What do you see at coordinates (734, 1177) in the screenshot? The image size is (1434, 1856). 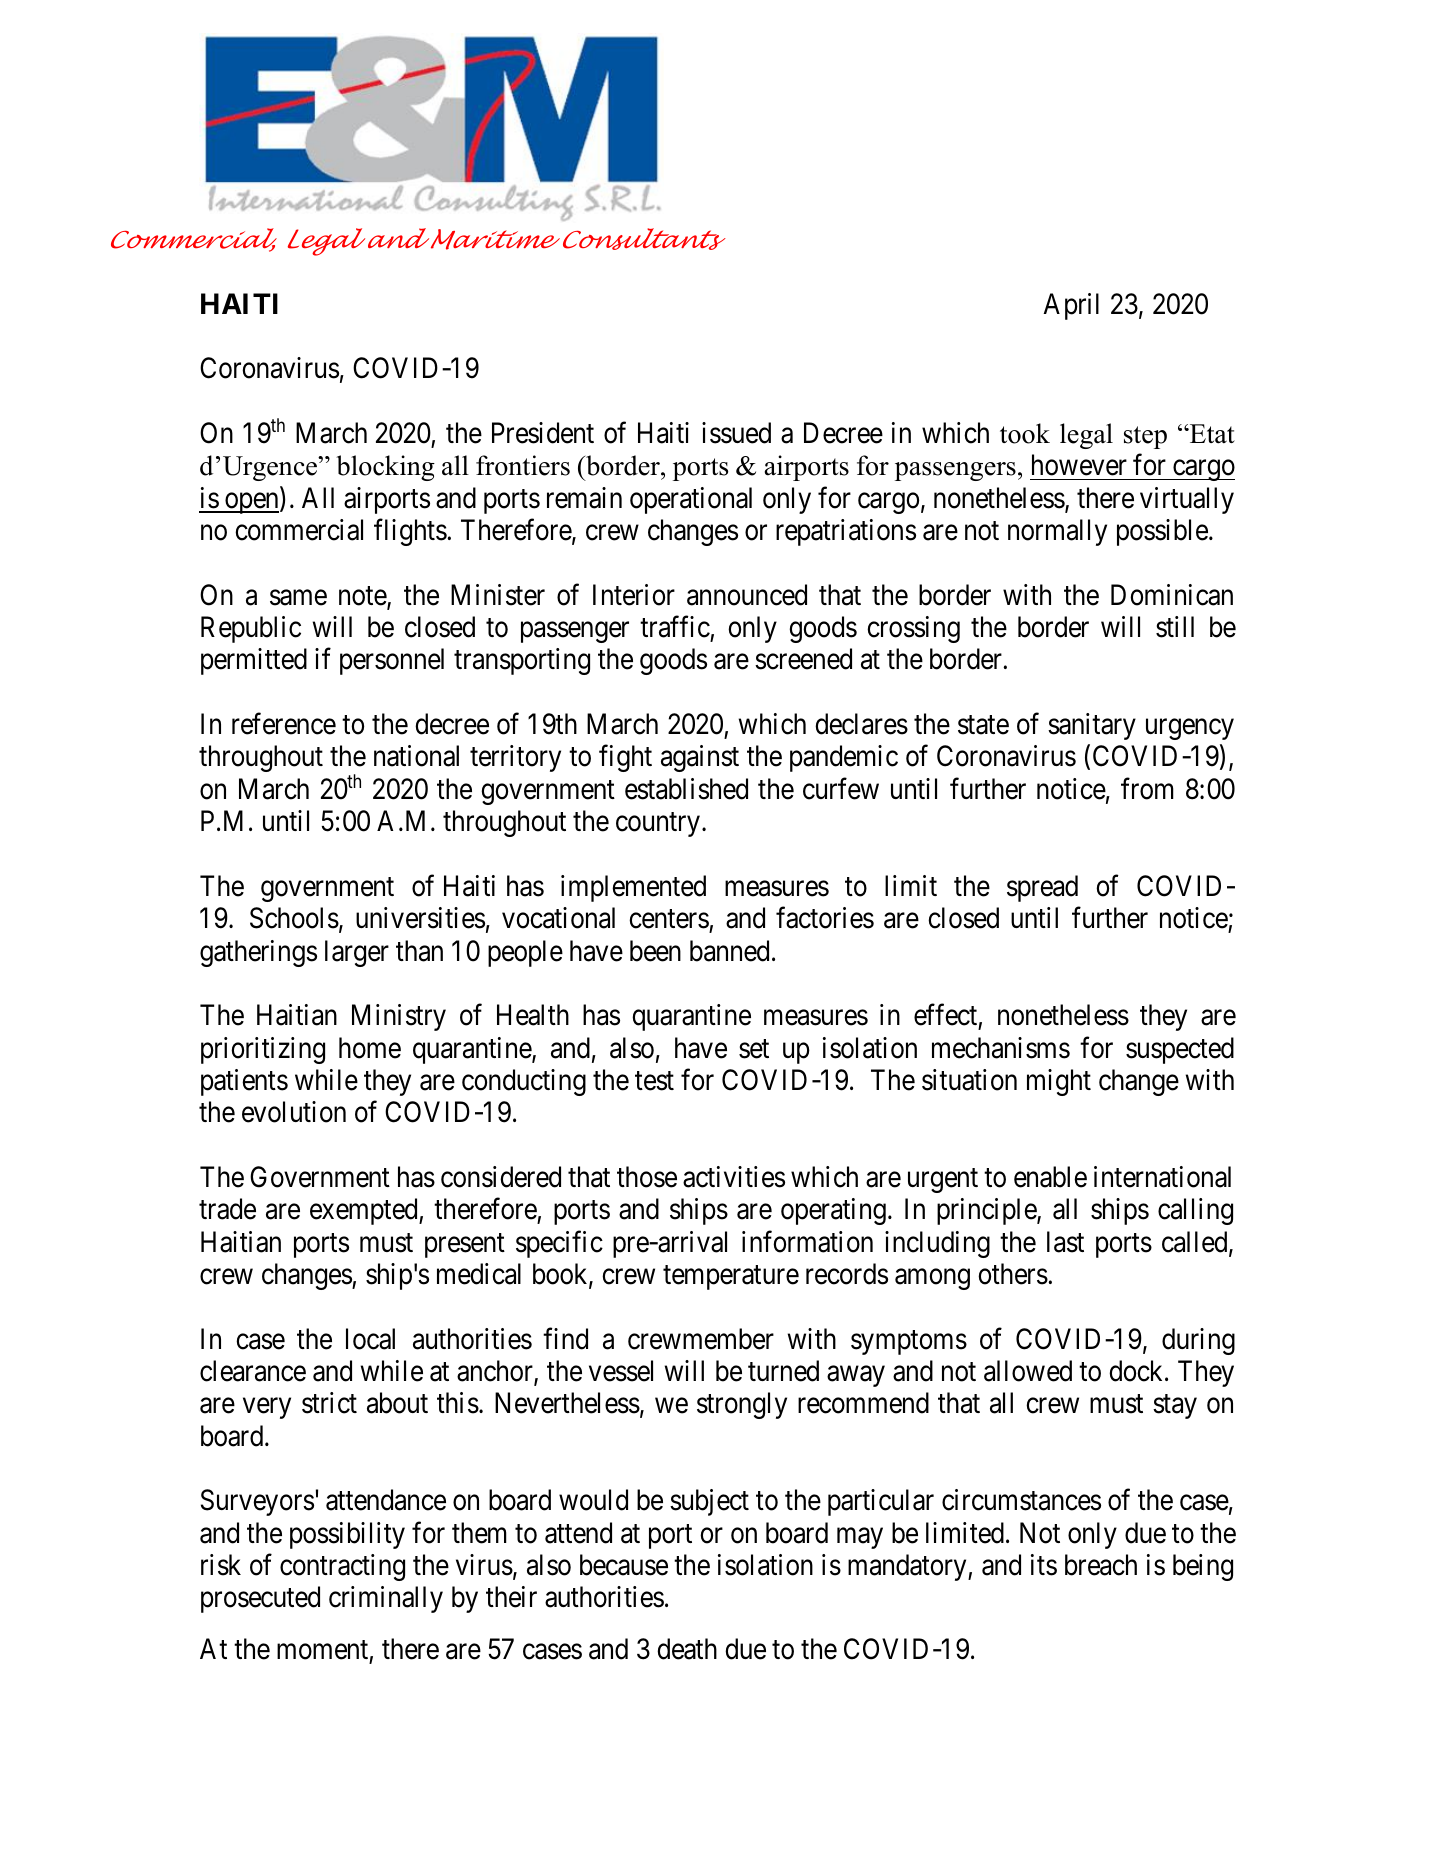 I see `activities` at bounding box center [734, 1177].
